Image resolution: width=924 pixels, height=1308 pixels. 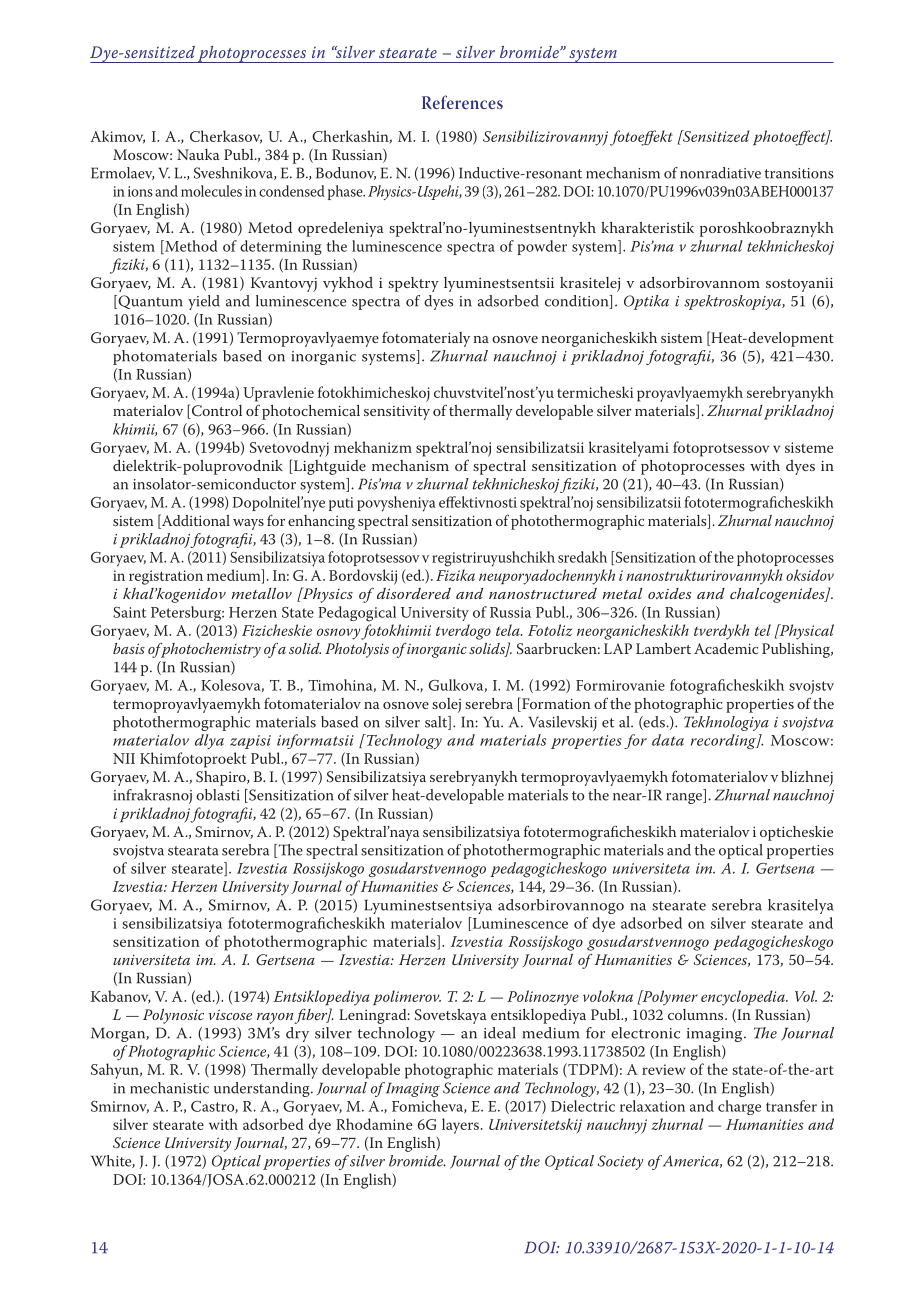 What do you see at coordinates (166, 577) in the screenshot?
I see `registration` at bounding box center [166, 577].
